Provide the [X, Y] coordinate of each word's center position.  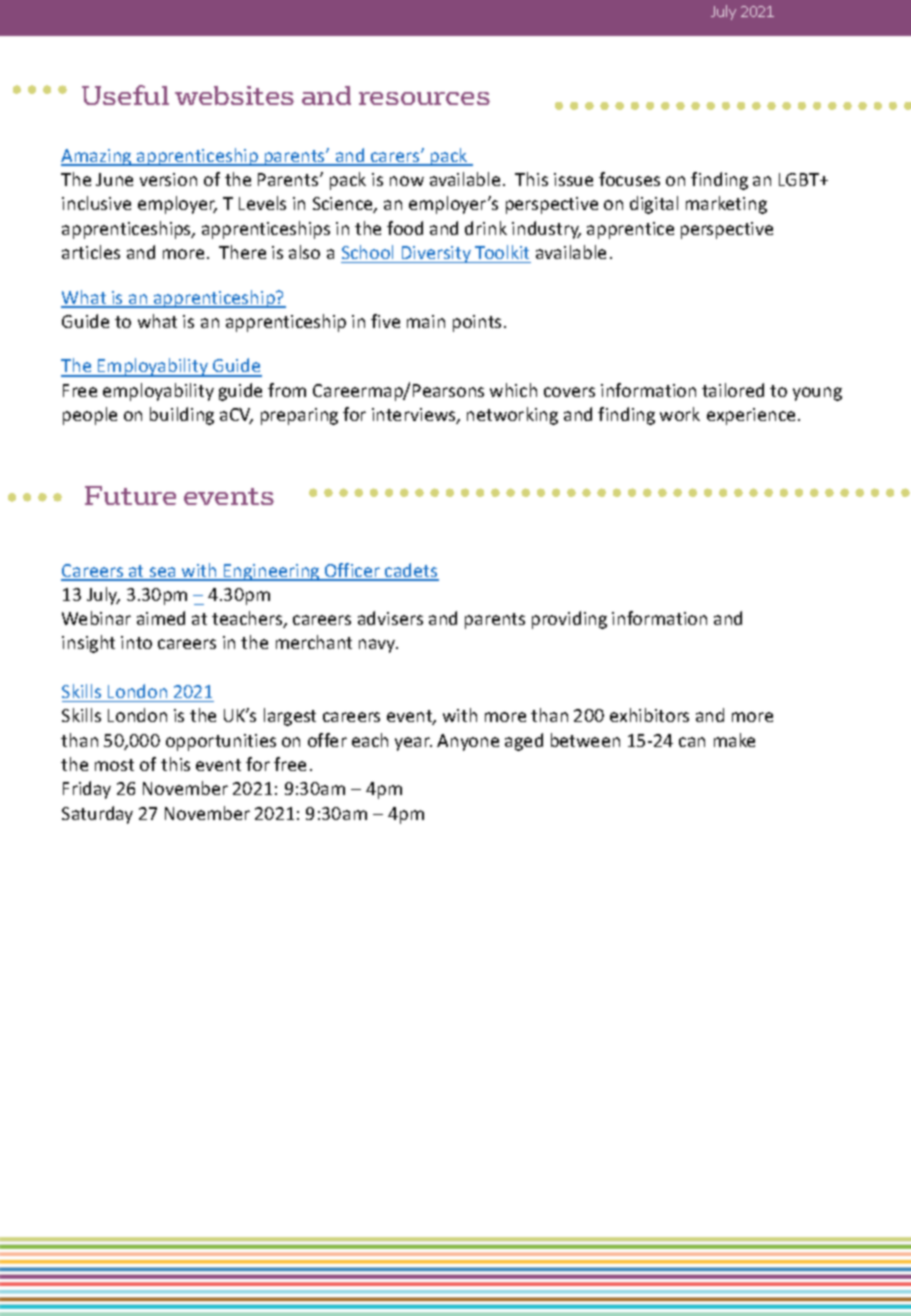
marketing [726, 205]
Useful [125, 95]
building [182, 416]
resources [424, 98]
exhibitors [649, 715]
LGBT [800, 179]
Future [130, 495]
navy [378, 646]
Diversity [436, 254]
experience [751, 416]
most [114, 765]
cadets [411, 571]
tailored [733, 390]
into [136, 642]
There [242, 252]
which [513, 390]
